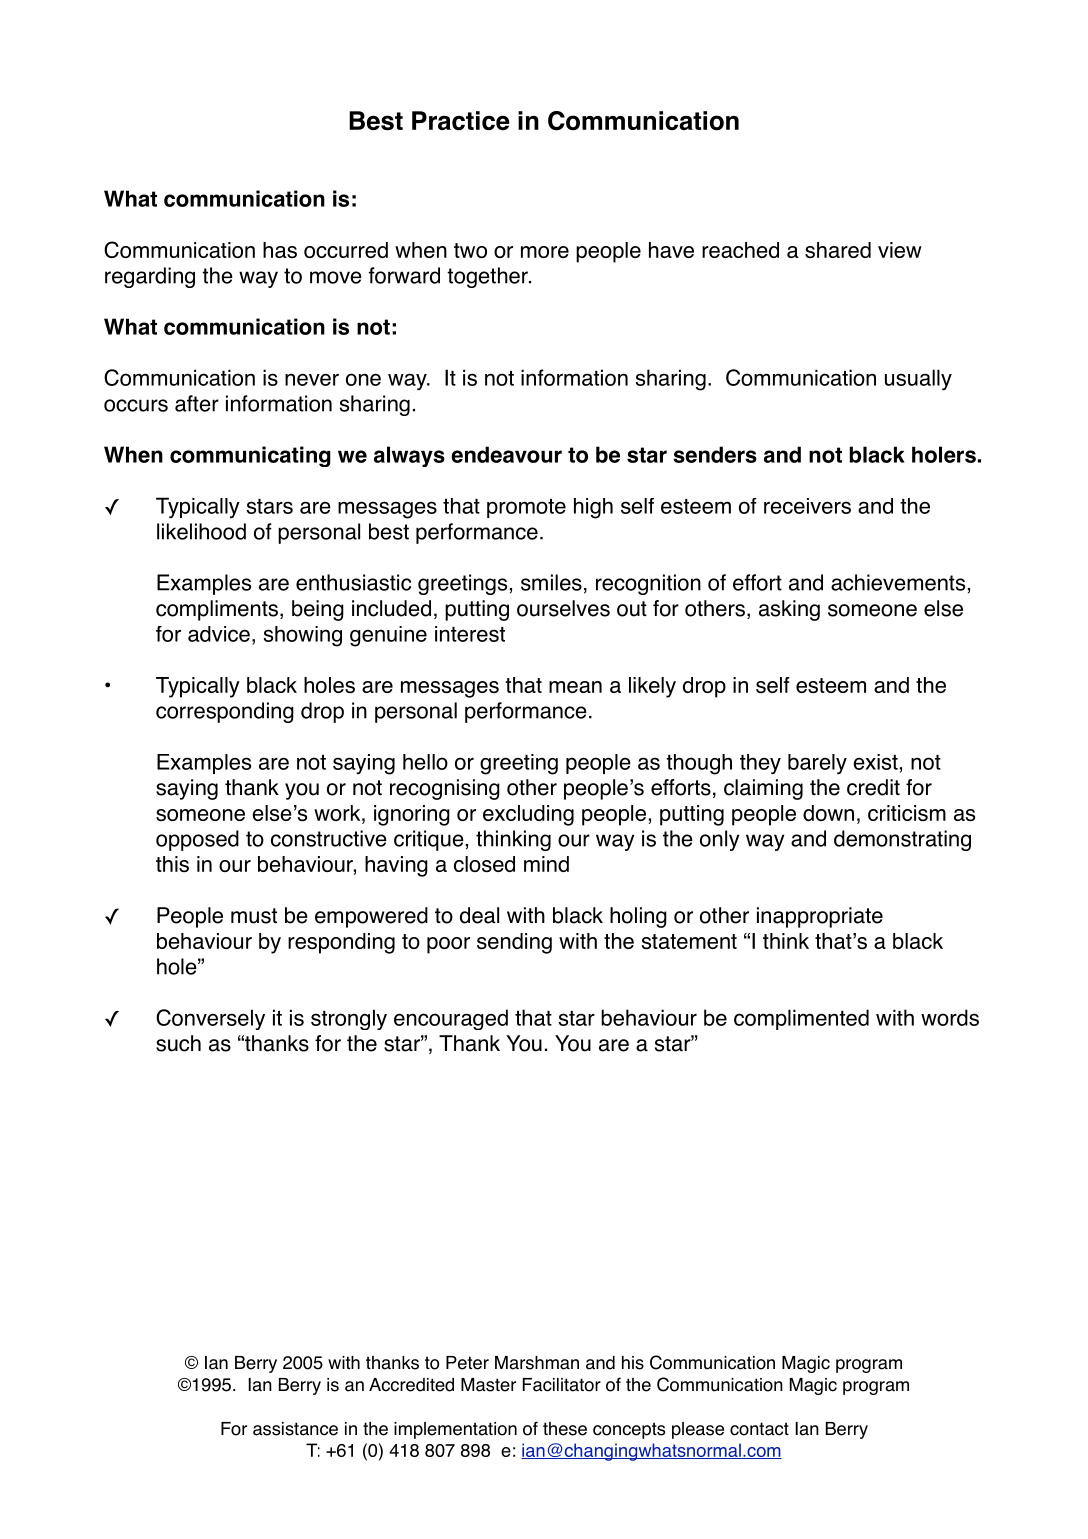  I want to click on must, so click(254, 916).
